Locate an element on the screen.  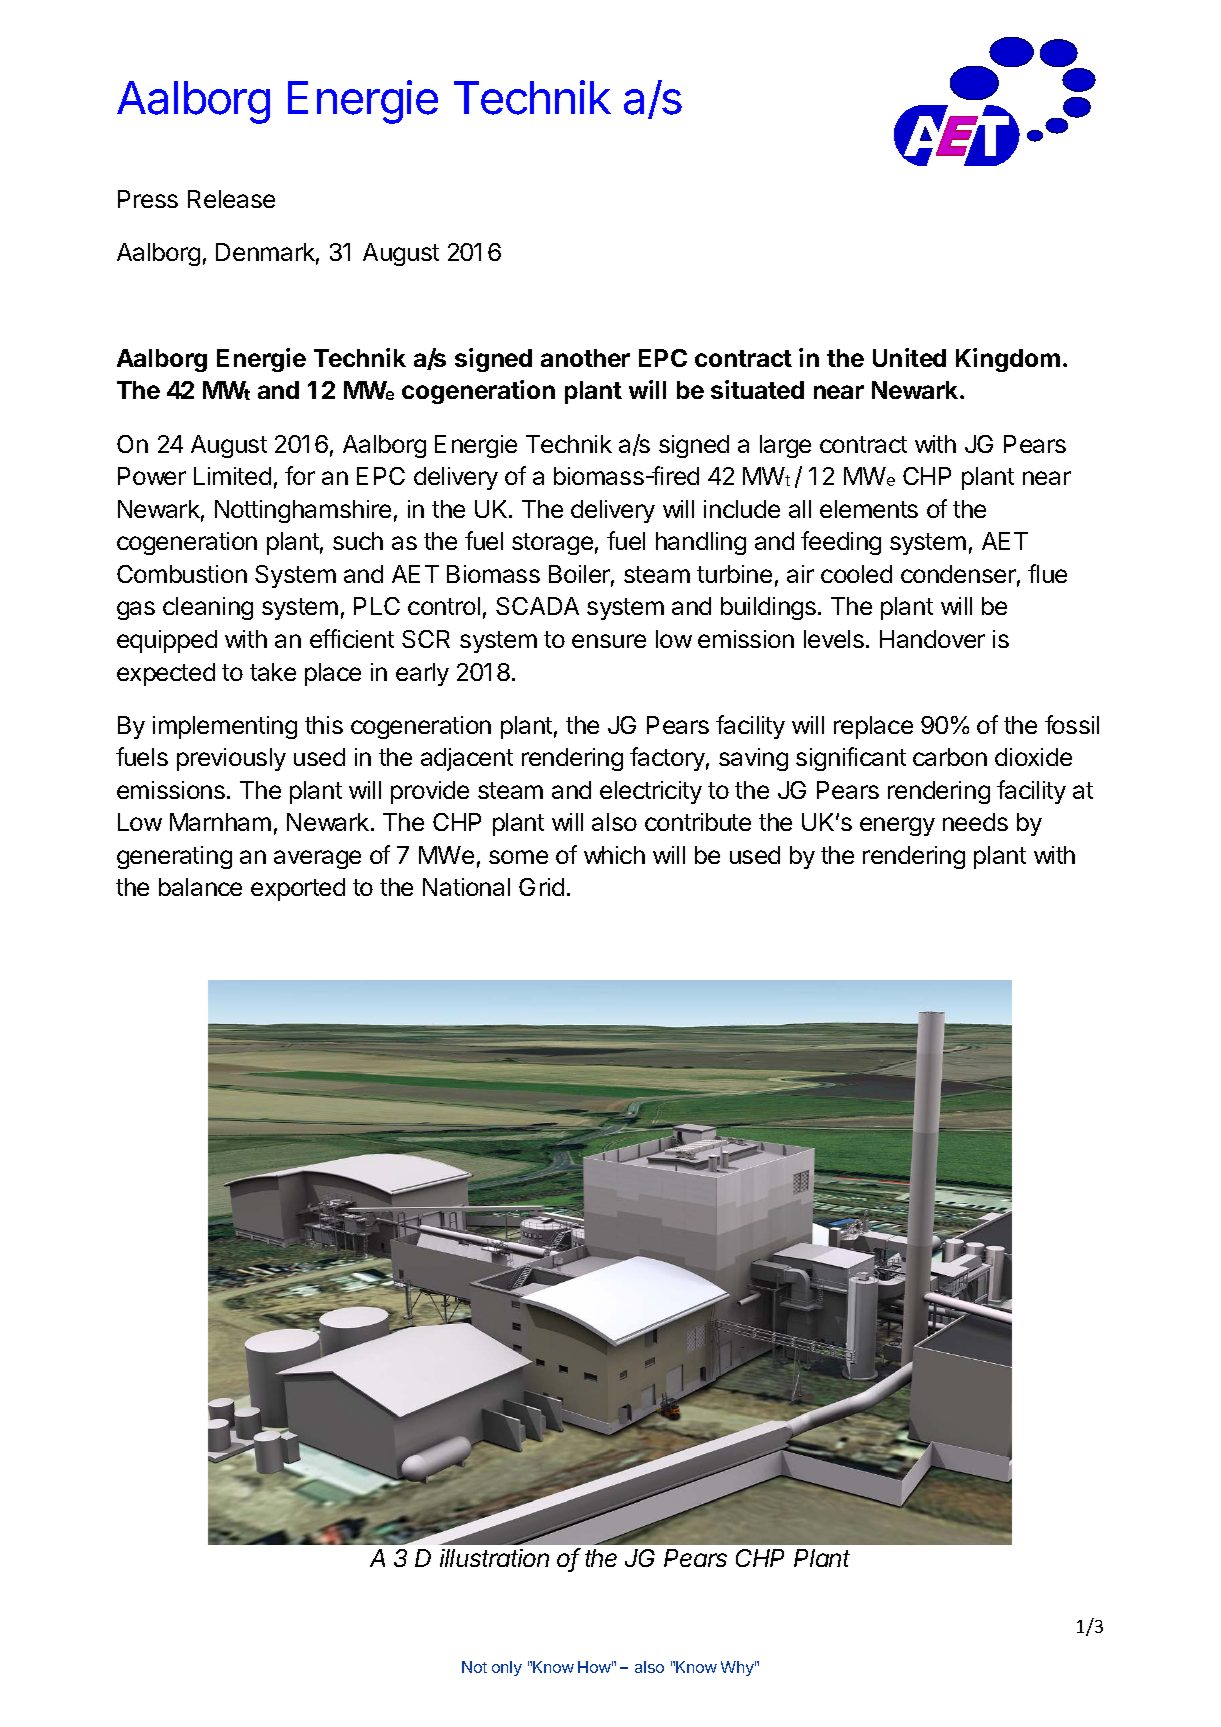
Release is located at coordinates (231, 199).
